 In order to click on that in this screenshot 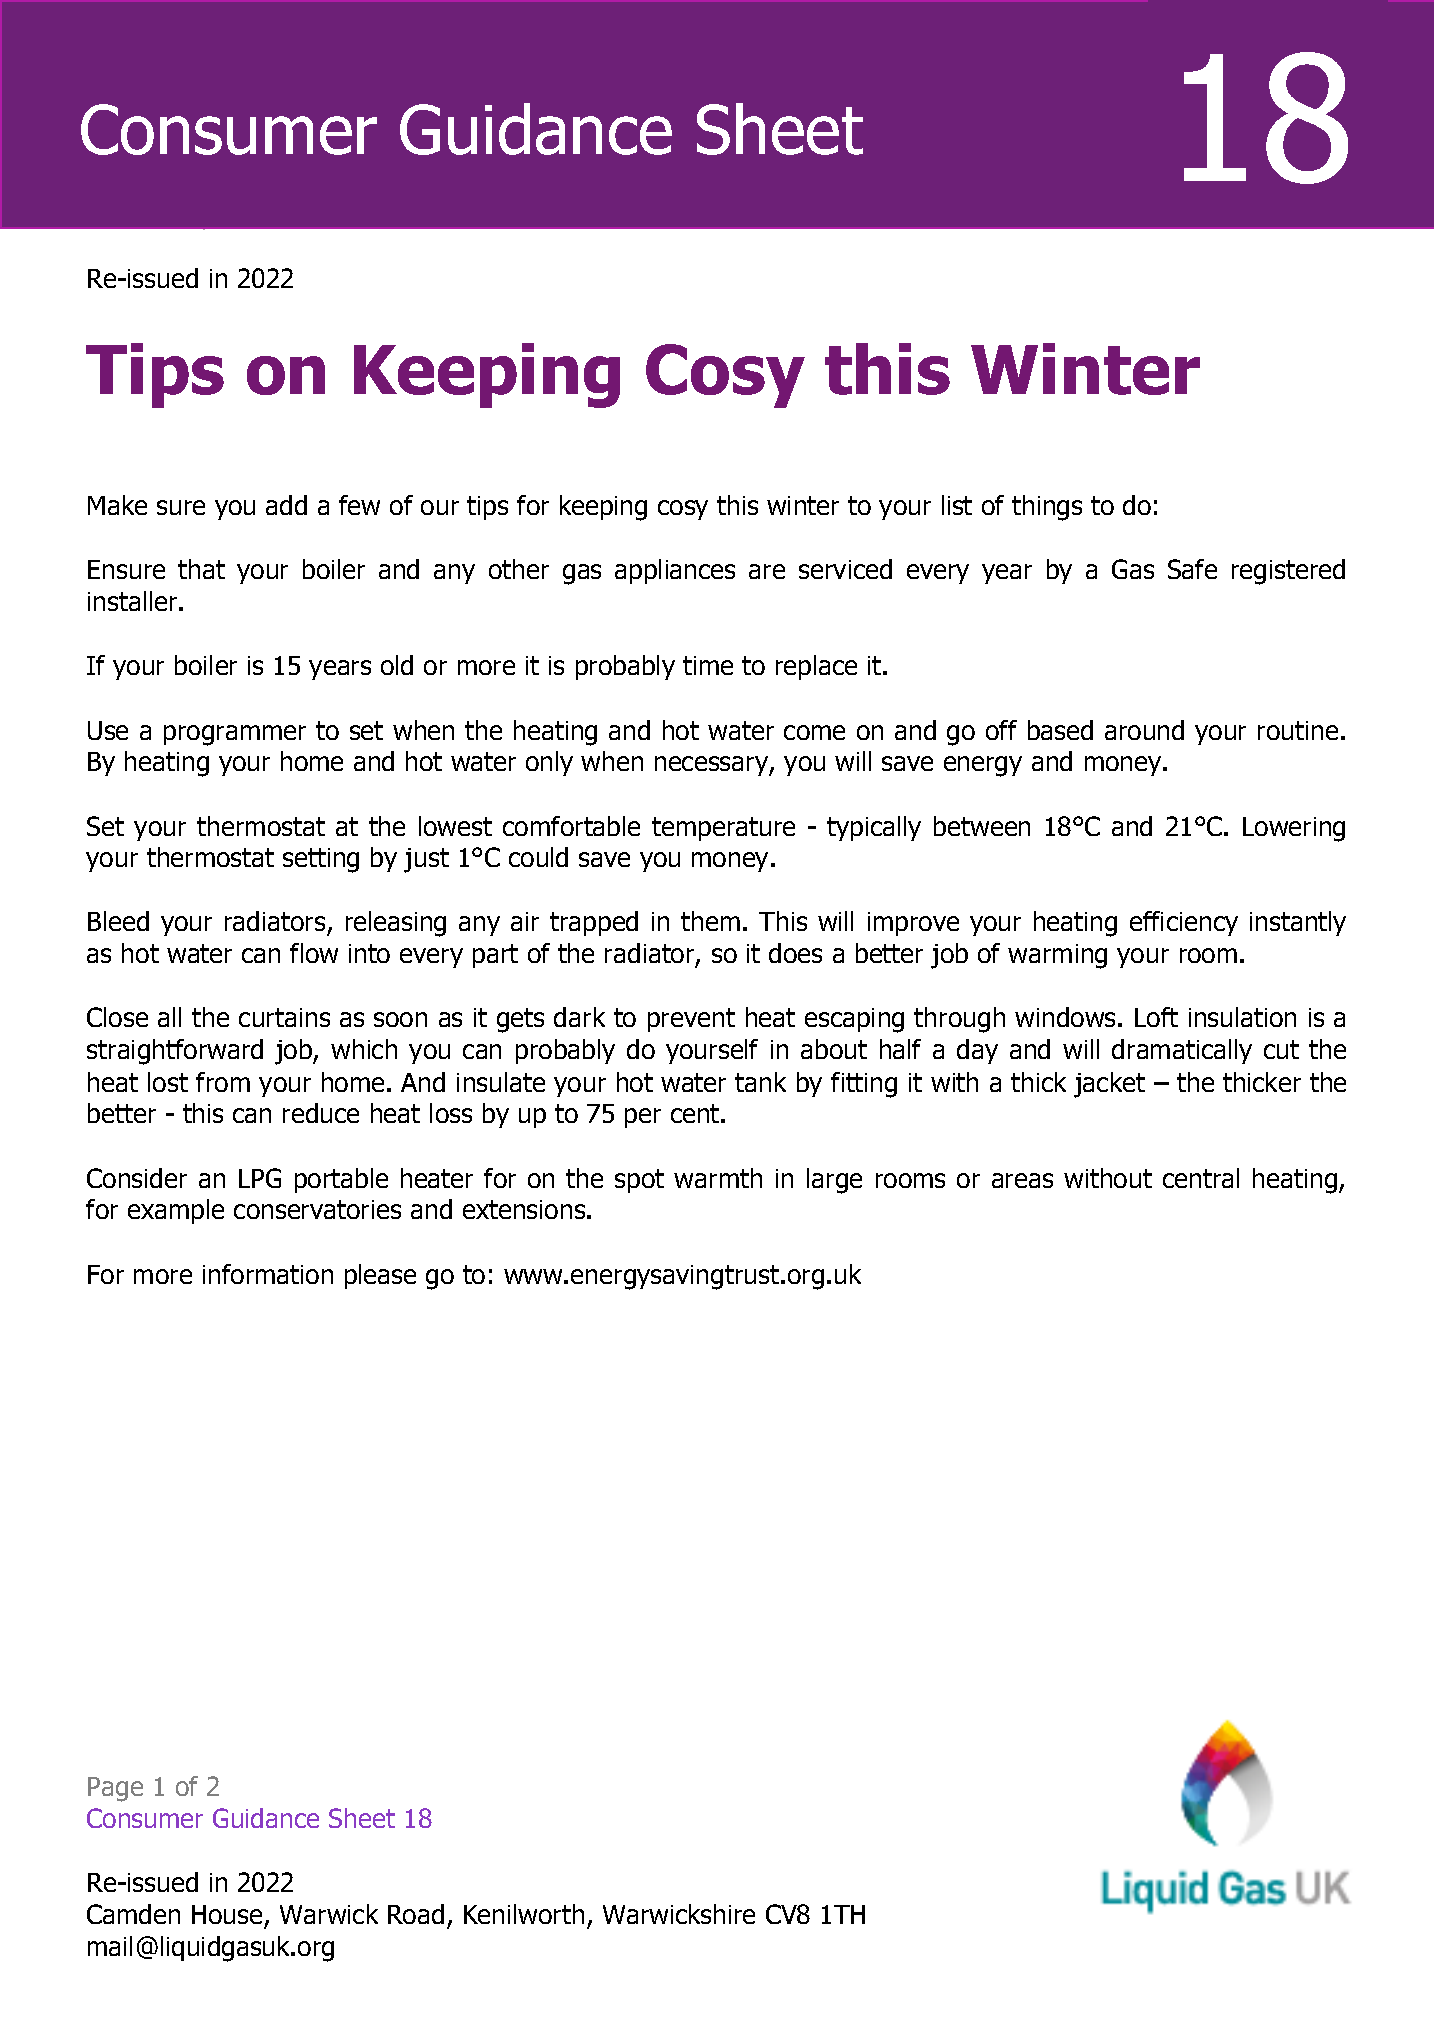, I will do `click(201, 569)`.
